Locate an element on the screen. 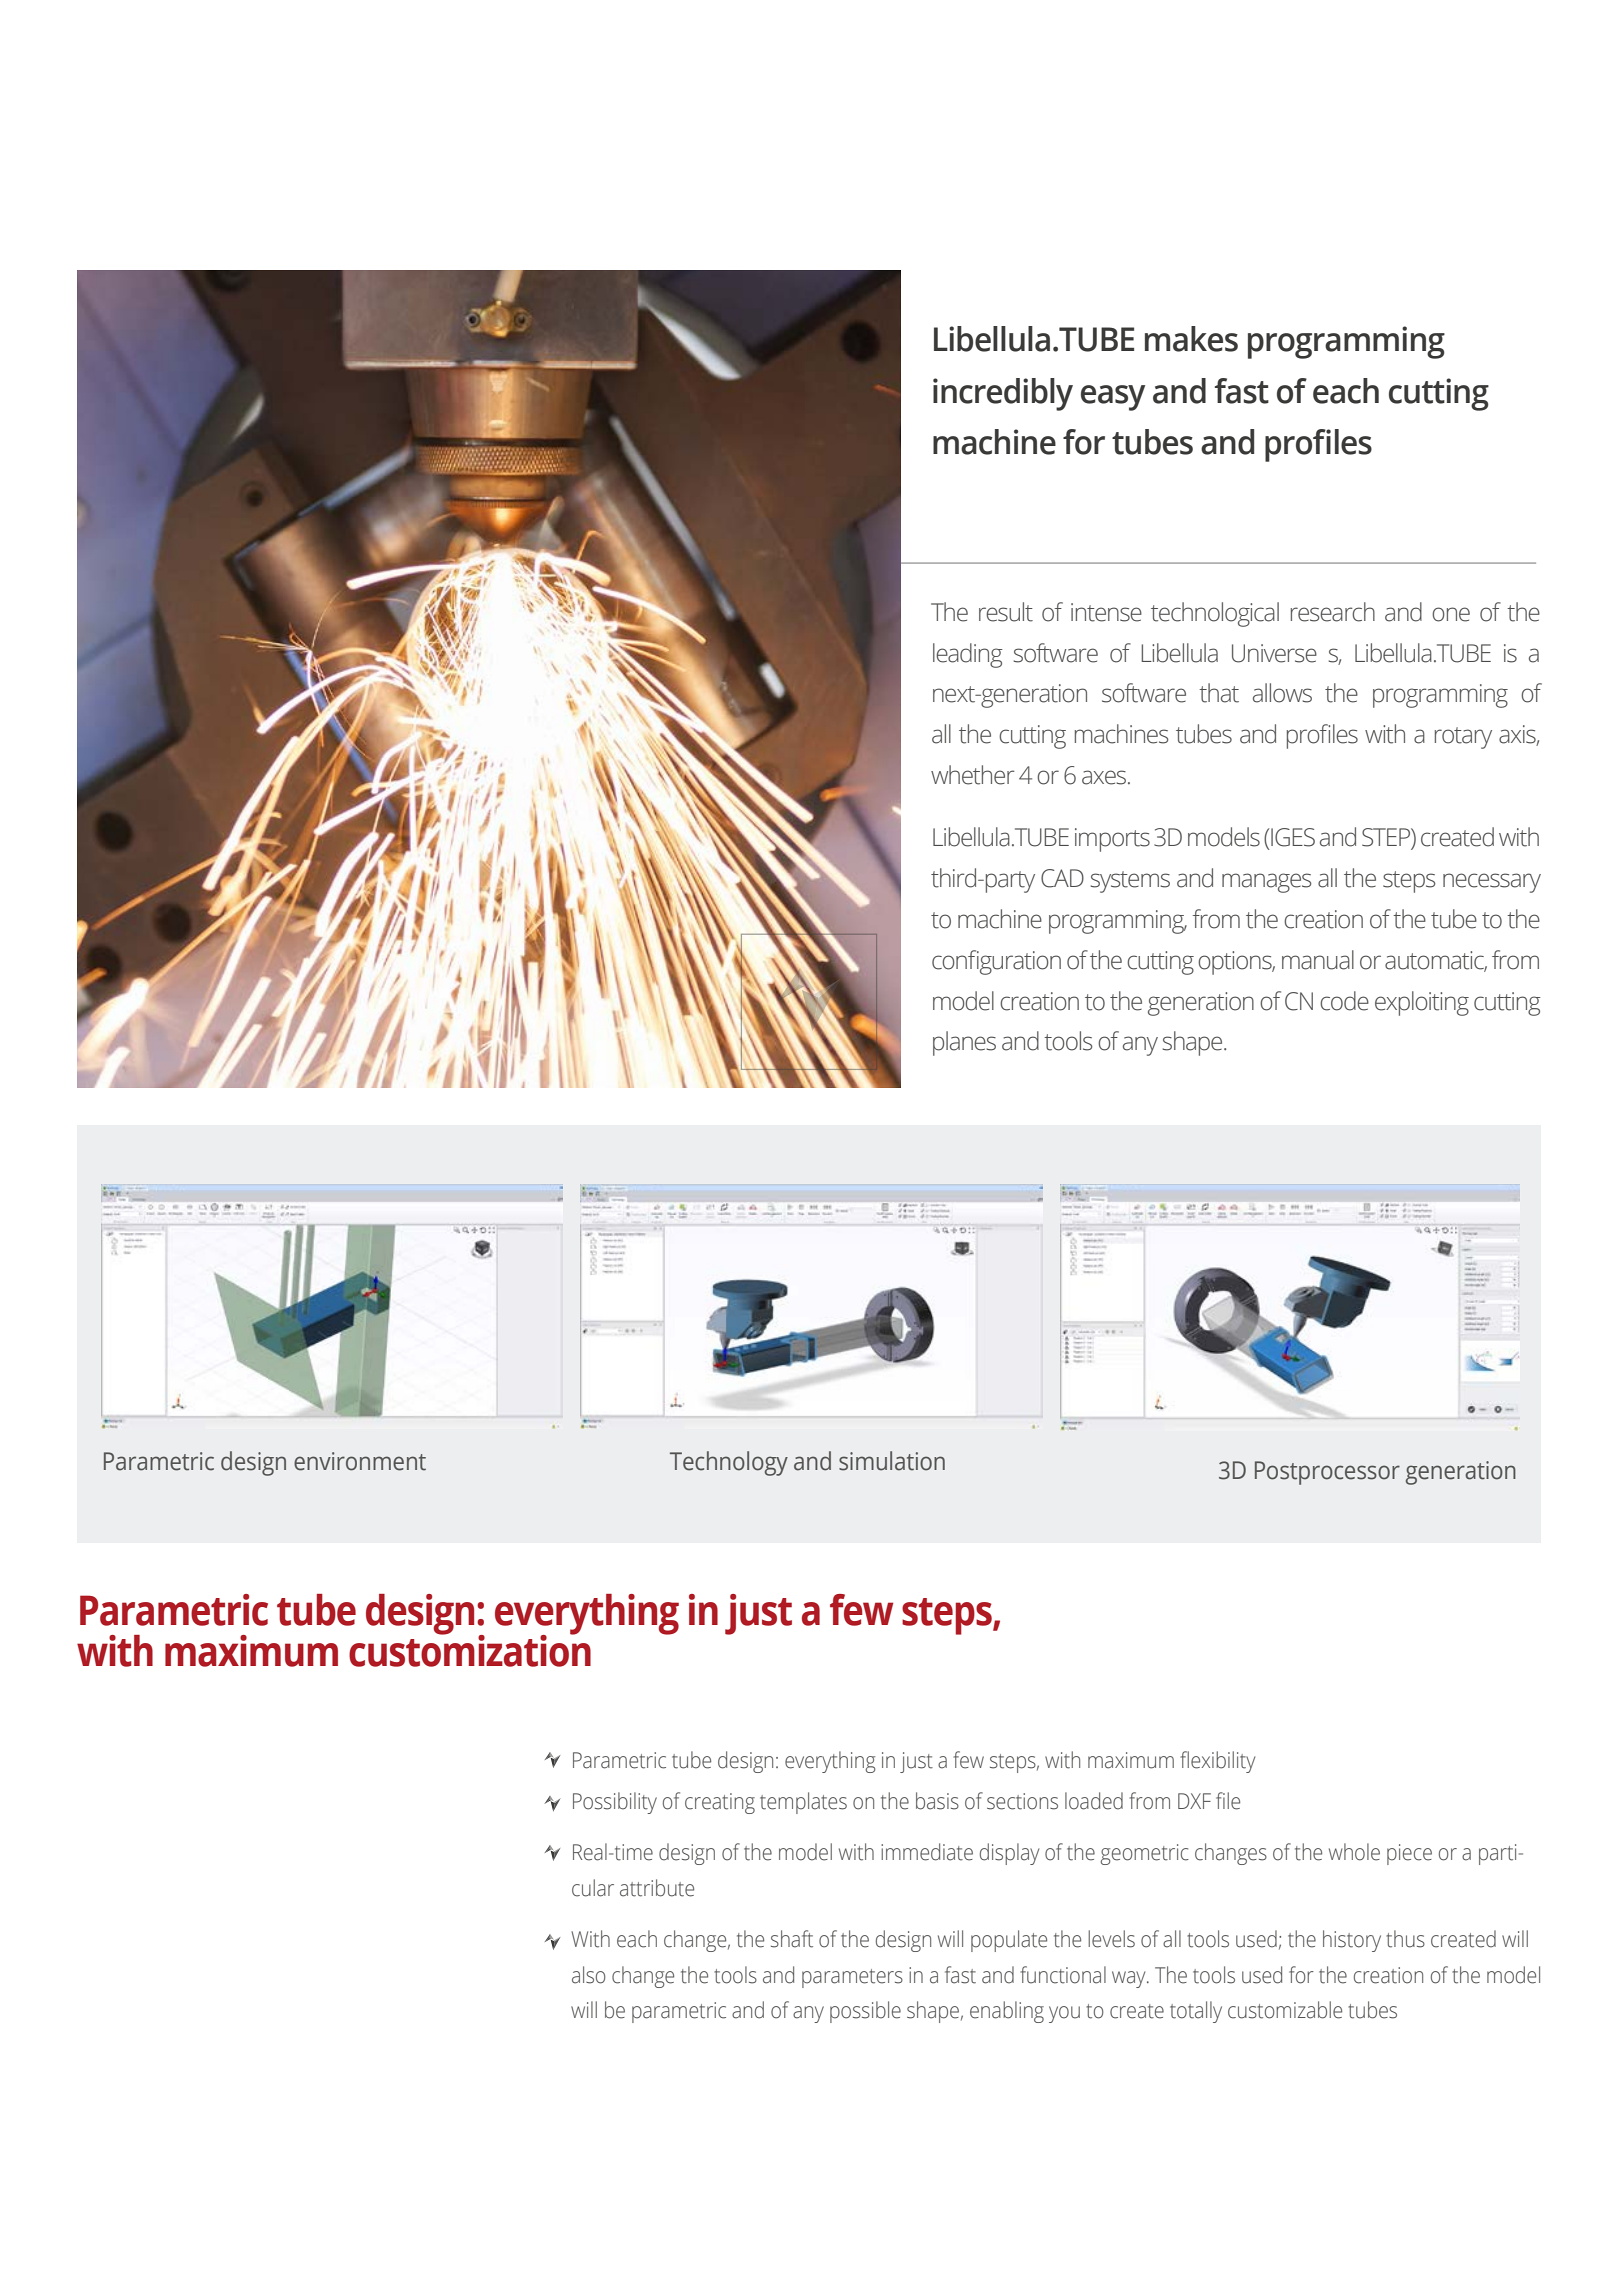 This screenshot has width=1618, height=2288. easy is located at coordinates (1113, 398).
